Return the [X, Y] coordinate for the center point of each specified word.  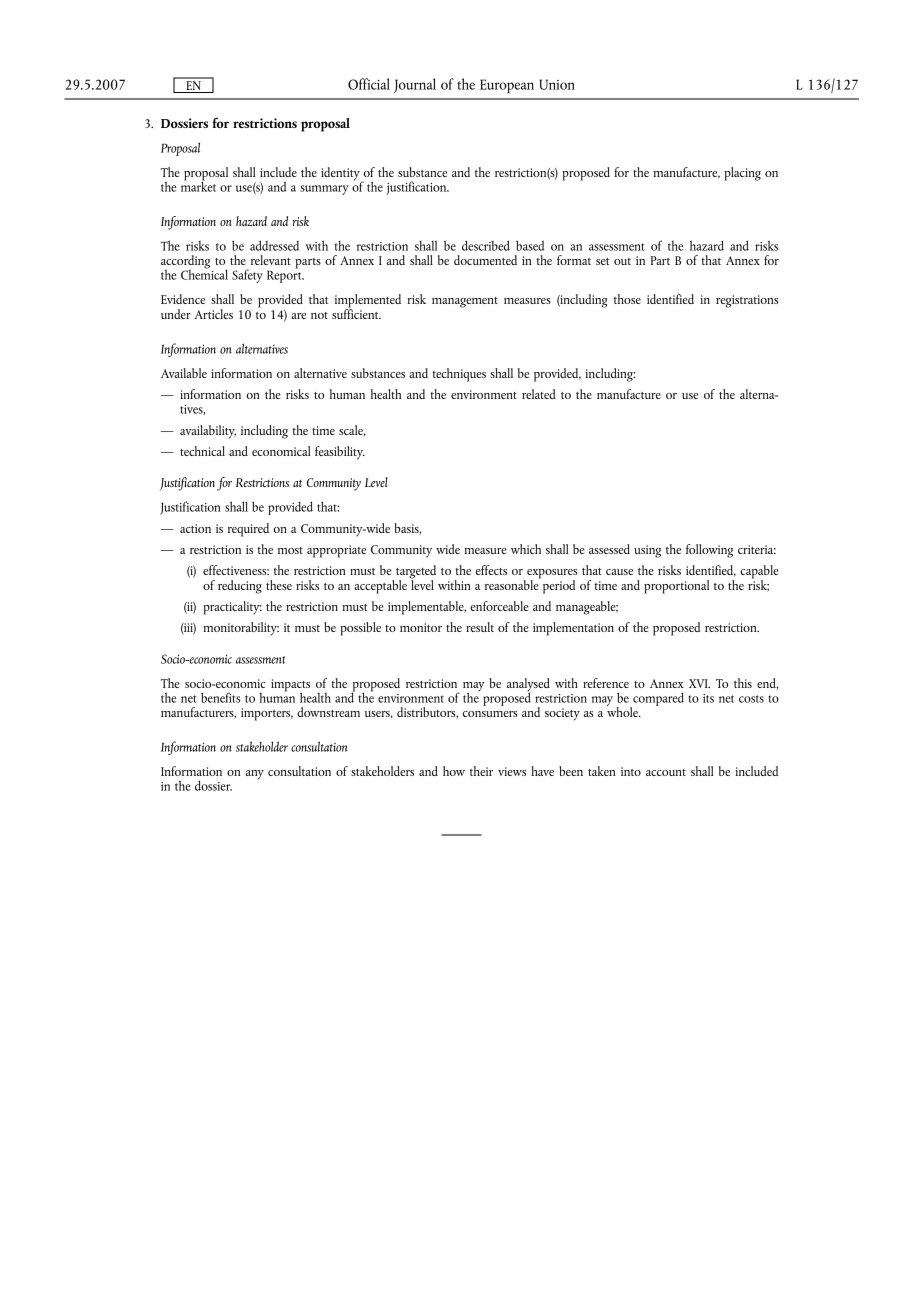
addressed [274, 245]
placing [742, 174]
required [248, 530]
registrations [747, 301]
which [526, 549]
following [709, 551]
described [486, 245]
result [480, 627]
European [507, 86]
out [622, 261]
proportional [676, 587]
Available [184, 373]
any [255, 775]
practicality [232, 608]
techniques [459, 375]
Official [369, 84]
